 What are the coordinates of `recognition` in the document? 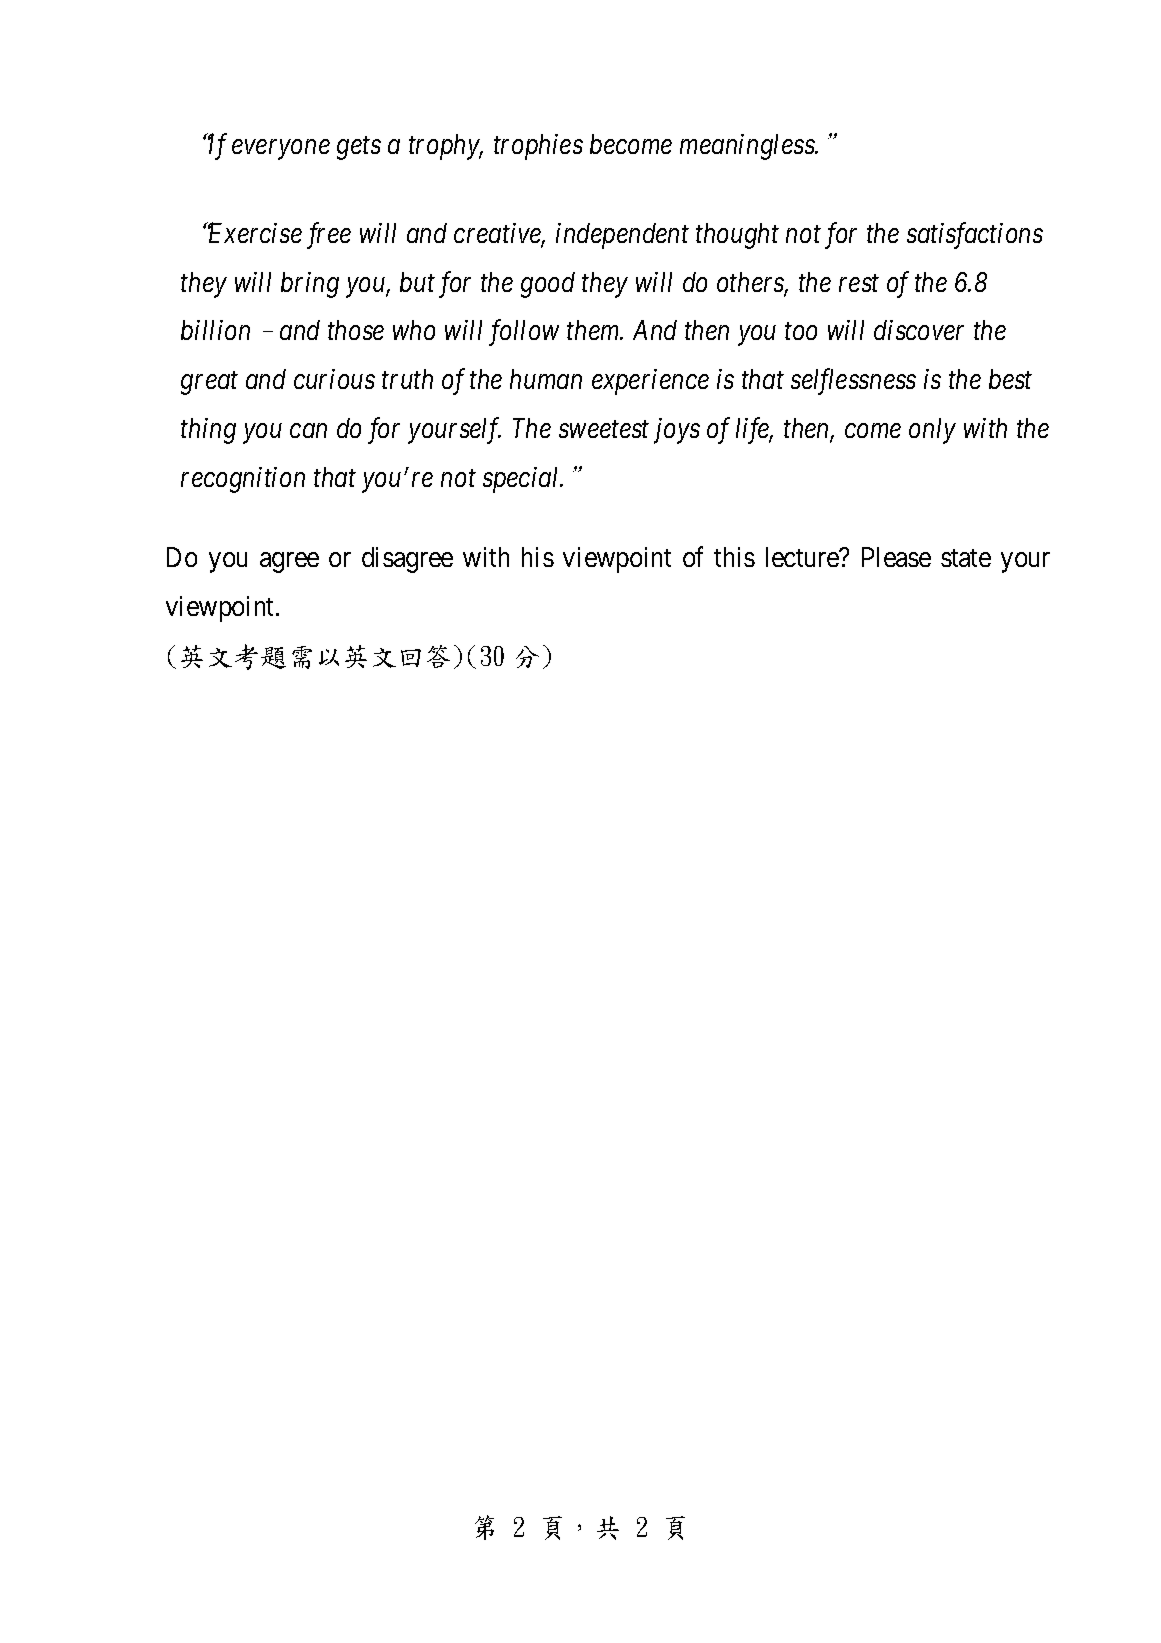 It's located at (243, 480).
